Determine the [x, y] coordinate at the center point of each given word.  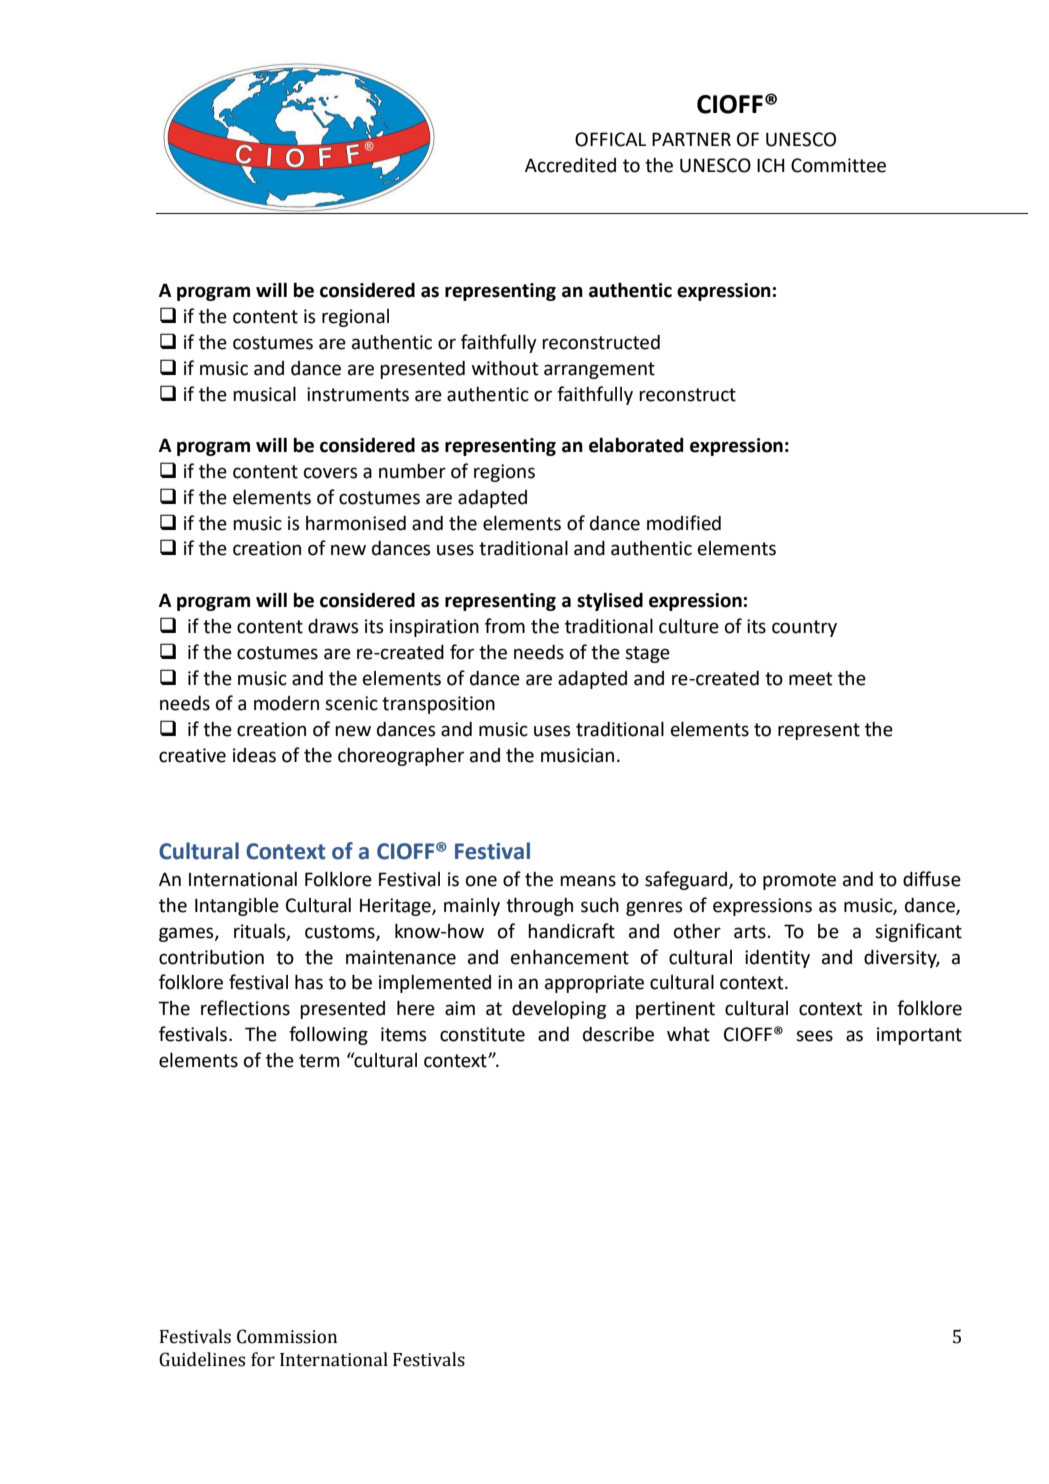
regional [355, 318]
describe [618, 1034]
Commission [287, 1336]
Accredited [570, 165]
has [309, 982]
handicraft [571, 931]
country [804, 628]
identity [777, 959]
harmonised [356, 523]
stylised [610, 601]
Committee [838, 165]
